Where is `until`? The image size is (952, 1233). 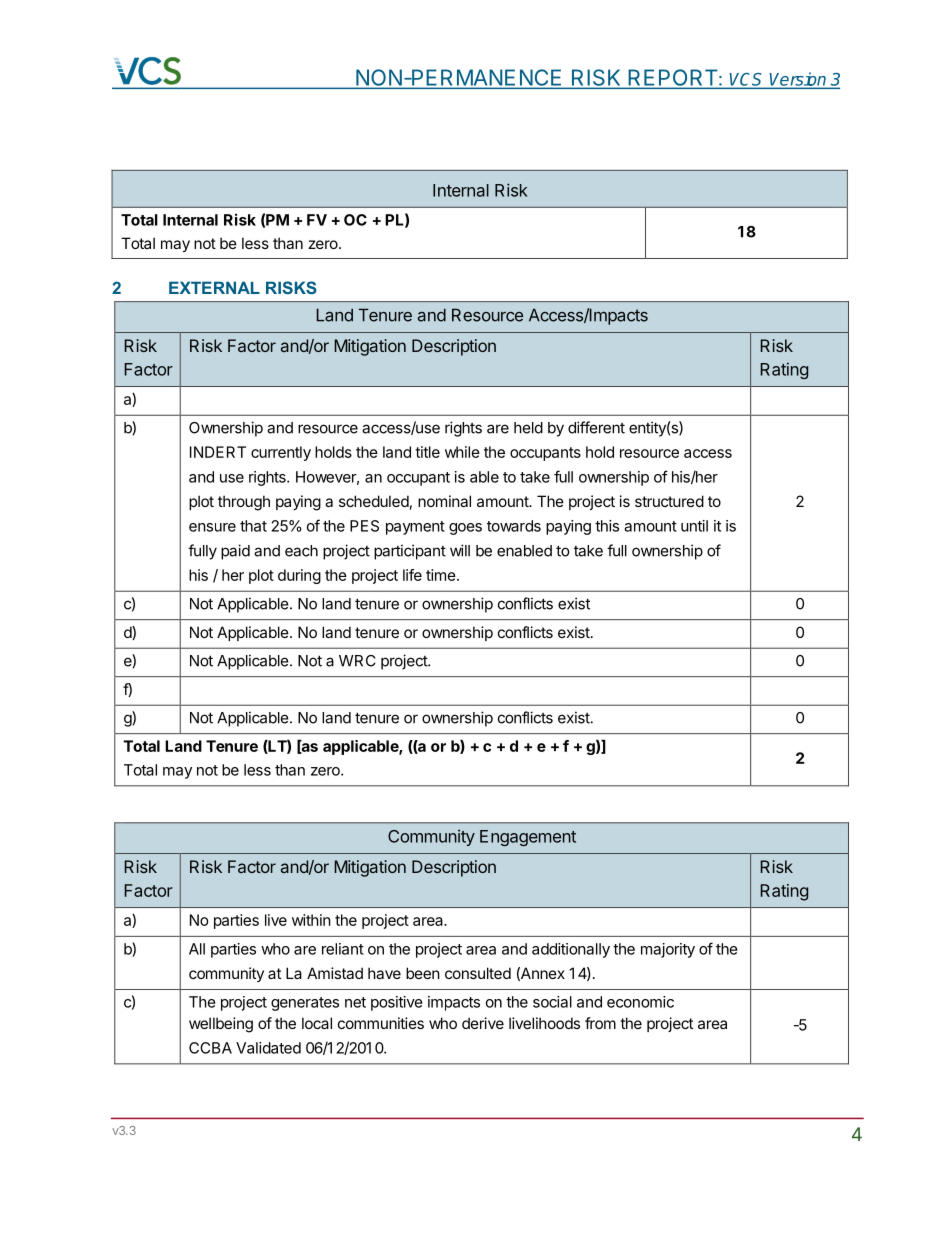 until is located at coordinates (694, 526).
